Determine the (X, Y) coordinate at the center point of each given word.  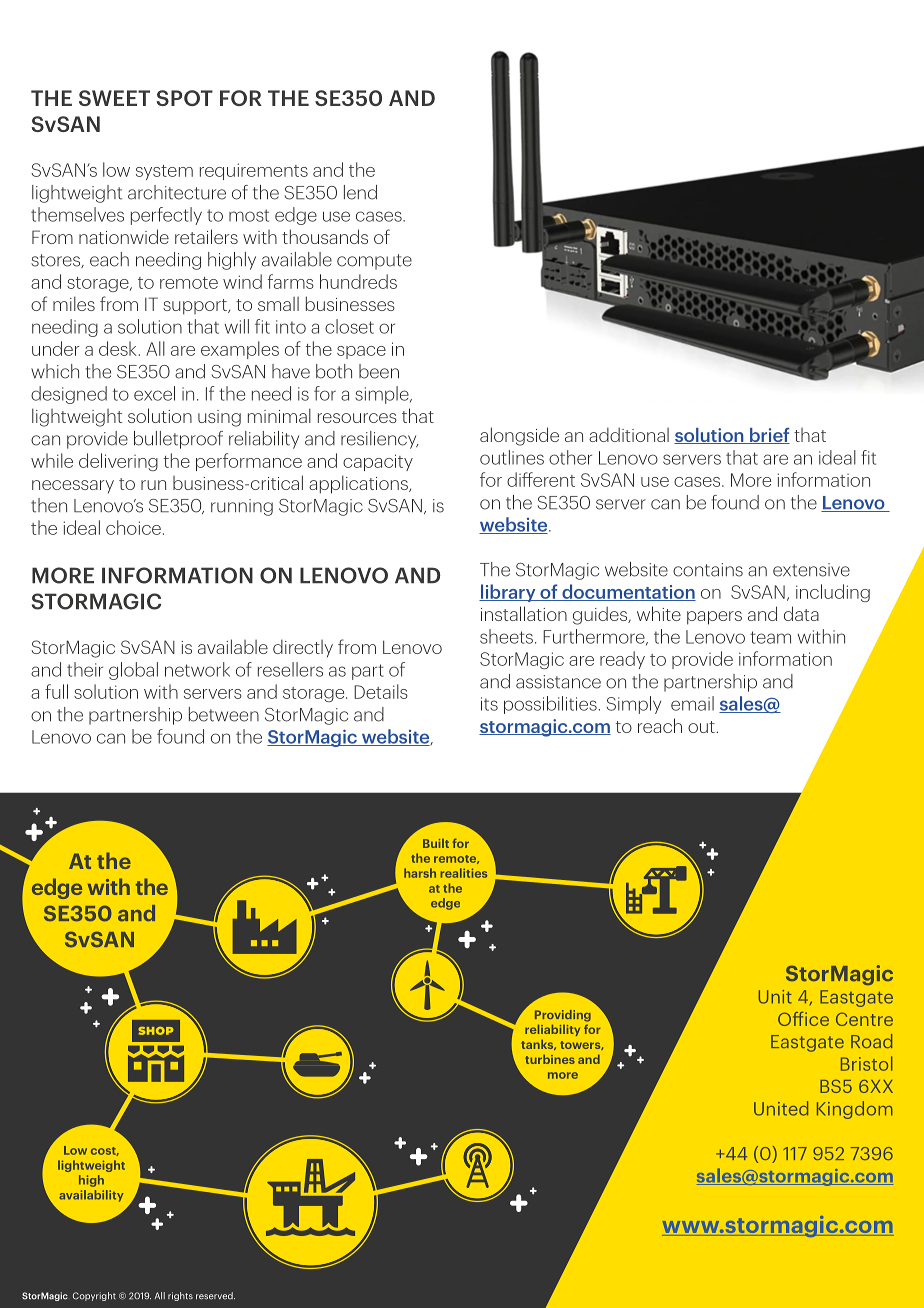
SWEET (114, 98)
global (133, 671)
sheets (506, 636)
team (770, 637)
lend (360, 192)
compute (374, 262)
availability (91, 1196)
